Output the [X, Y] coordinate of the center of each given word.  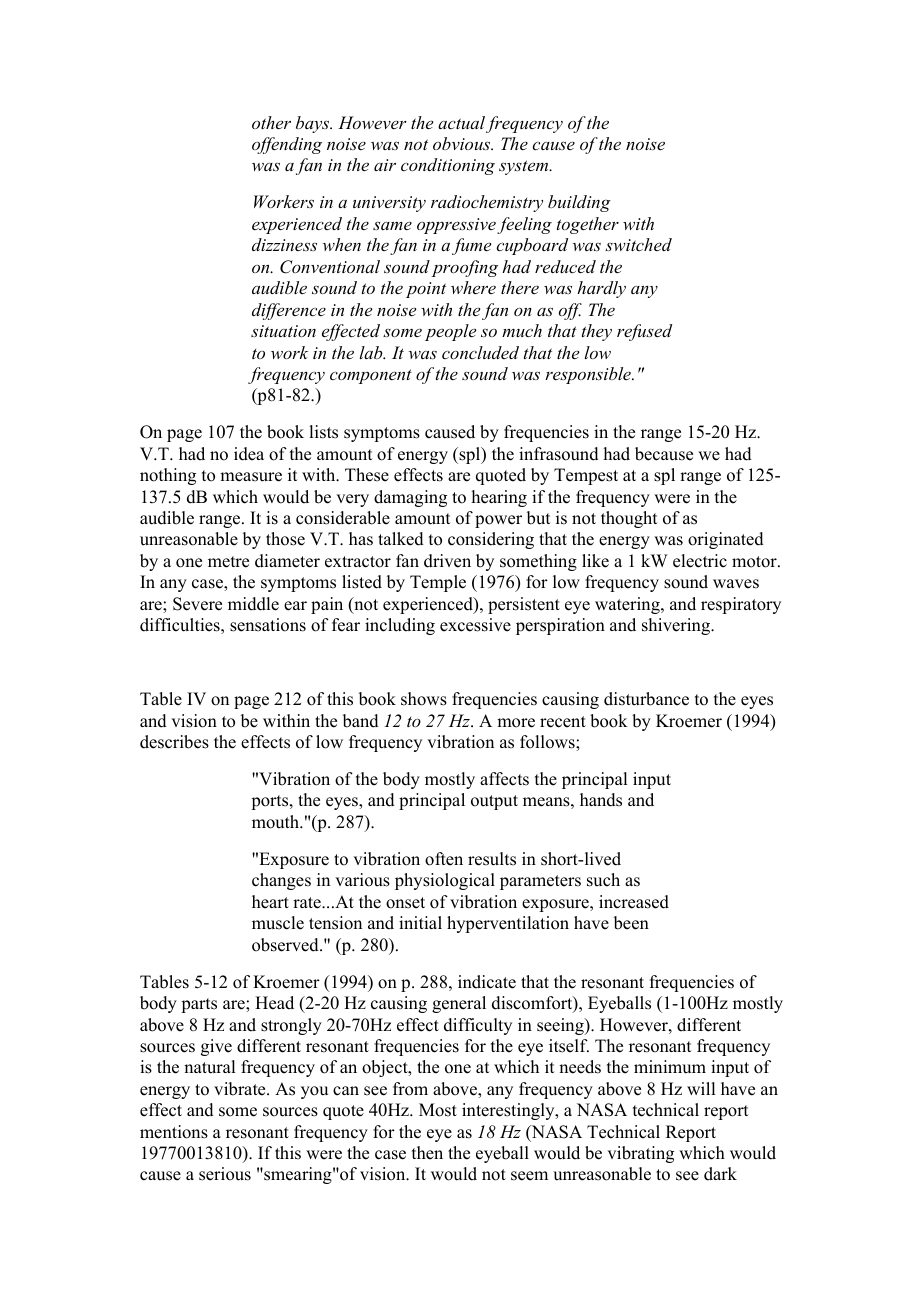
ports [271, 802]
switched [638, 244]
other [271, 122]
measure [251, 477]
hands [601, 800]
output [494, 802]
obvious [463, 143]
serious [225, 1174]
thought [629, 519]
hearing [499, 498]
